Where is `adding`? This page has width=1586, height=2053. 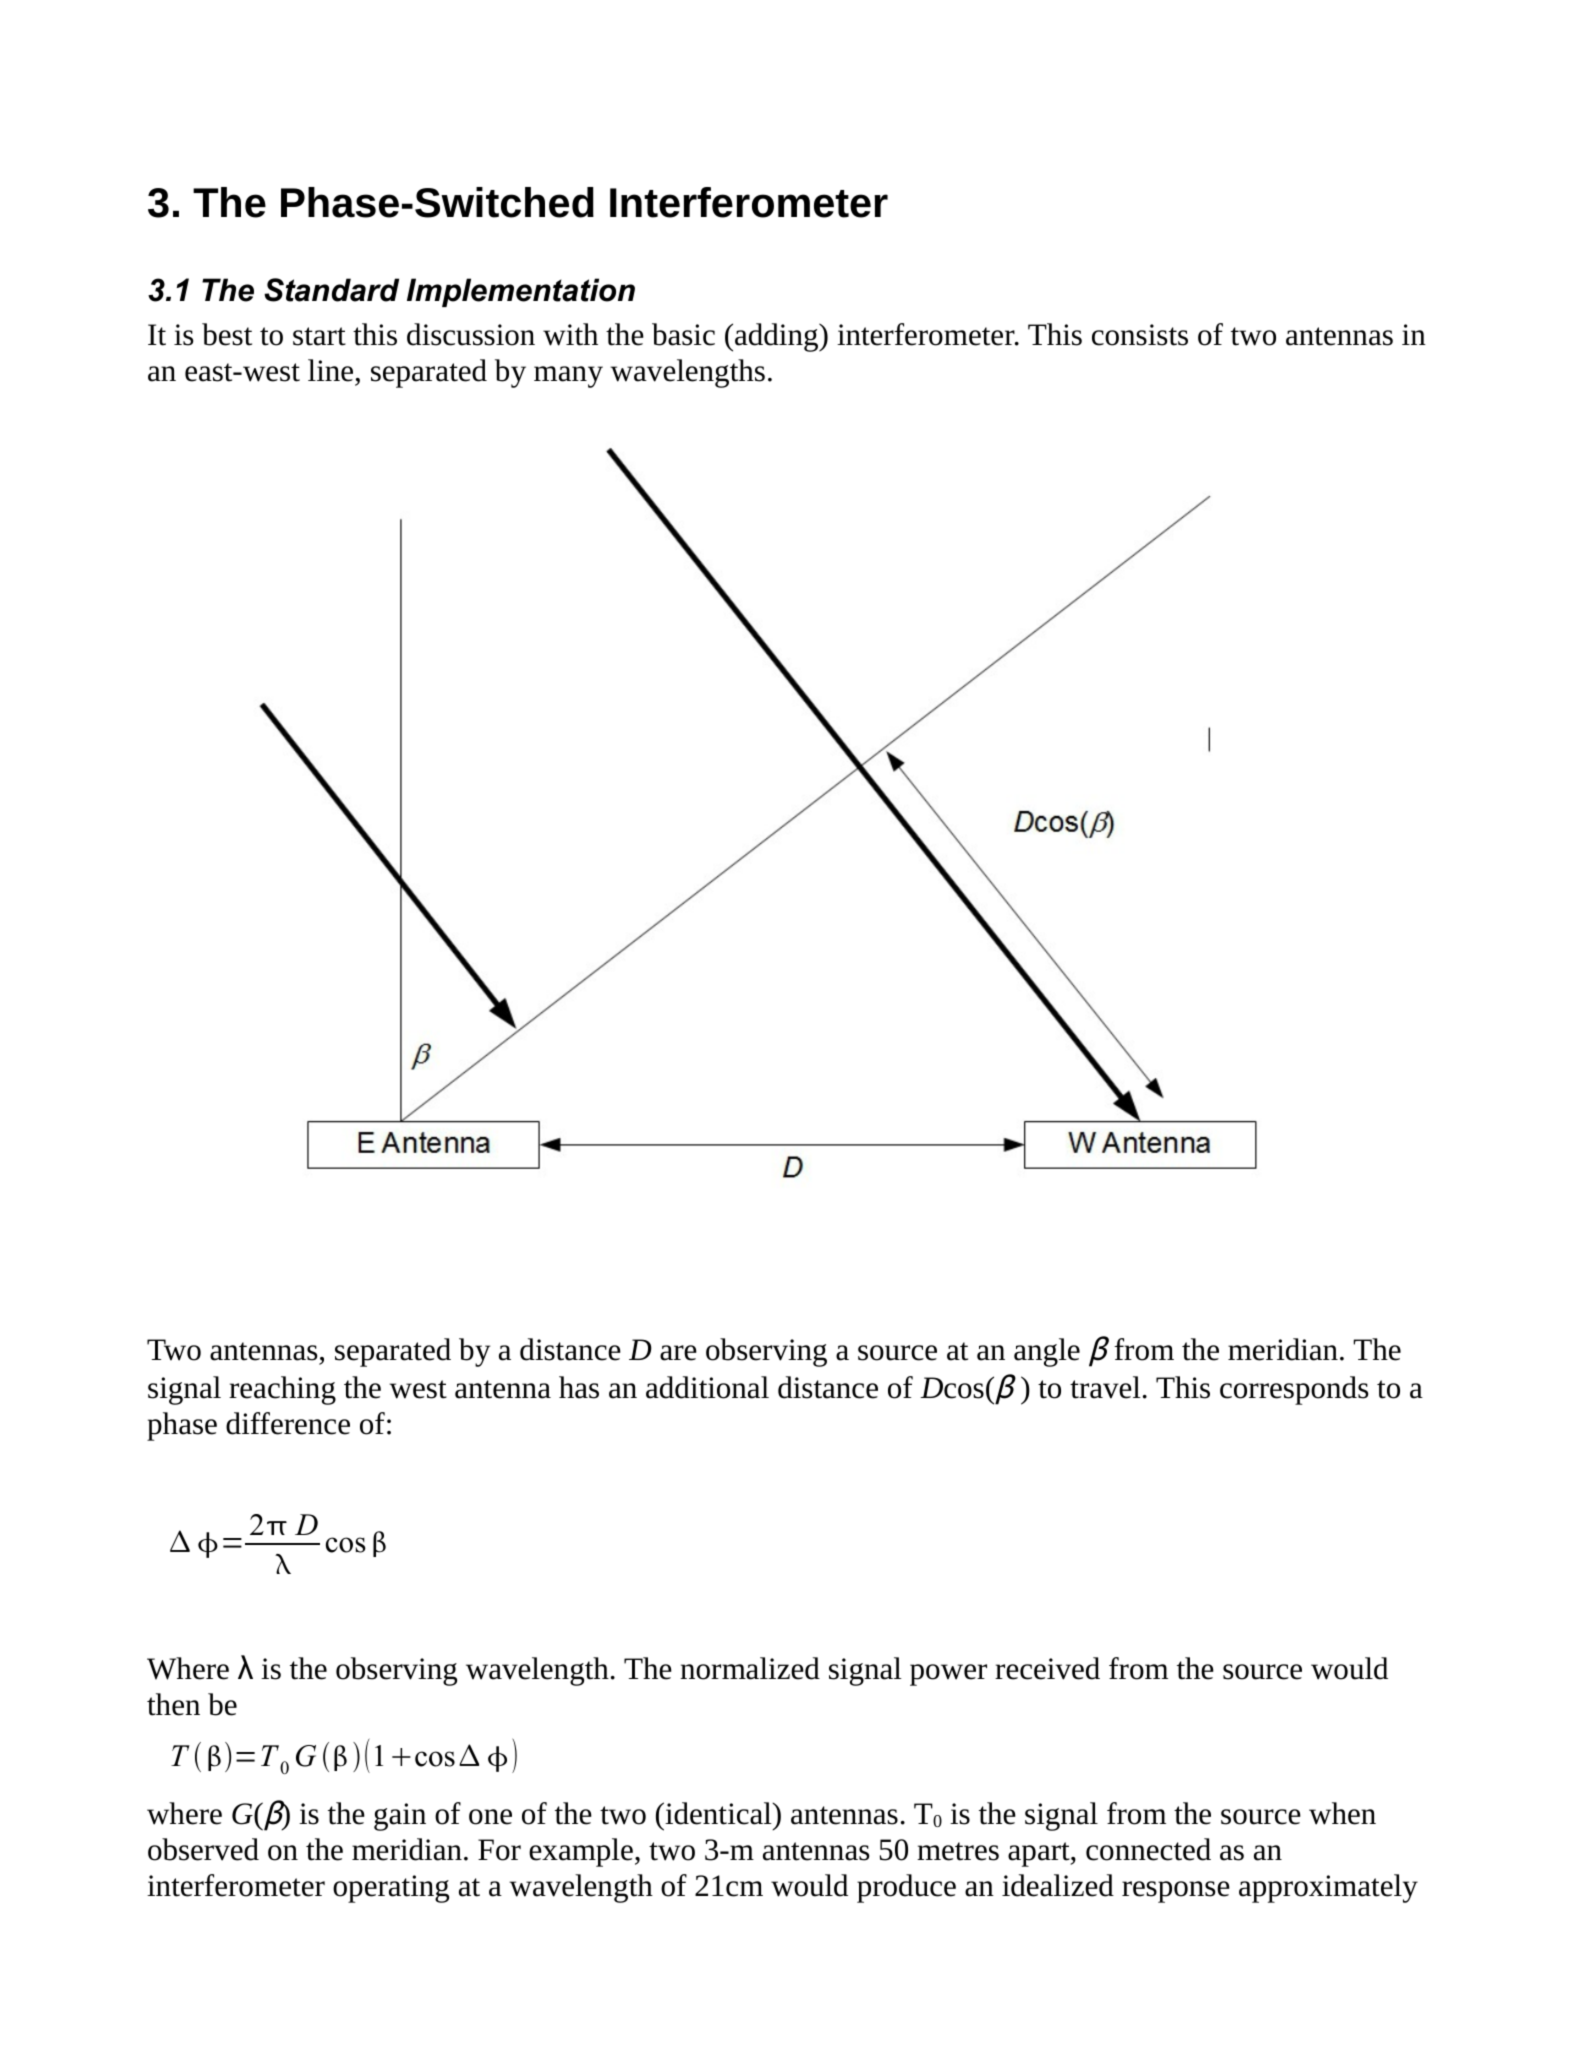
adding is located at coordinates (778, 337).
